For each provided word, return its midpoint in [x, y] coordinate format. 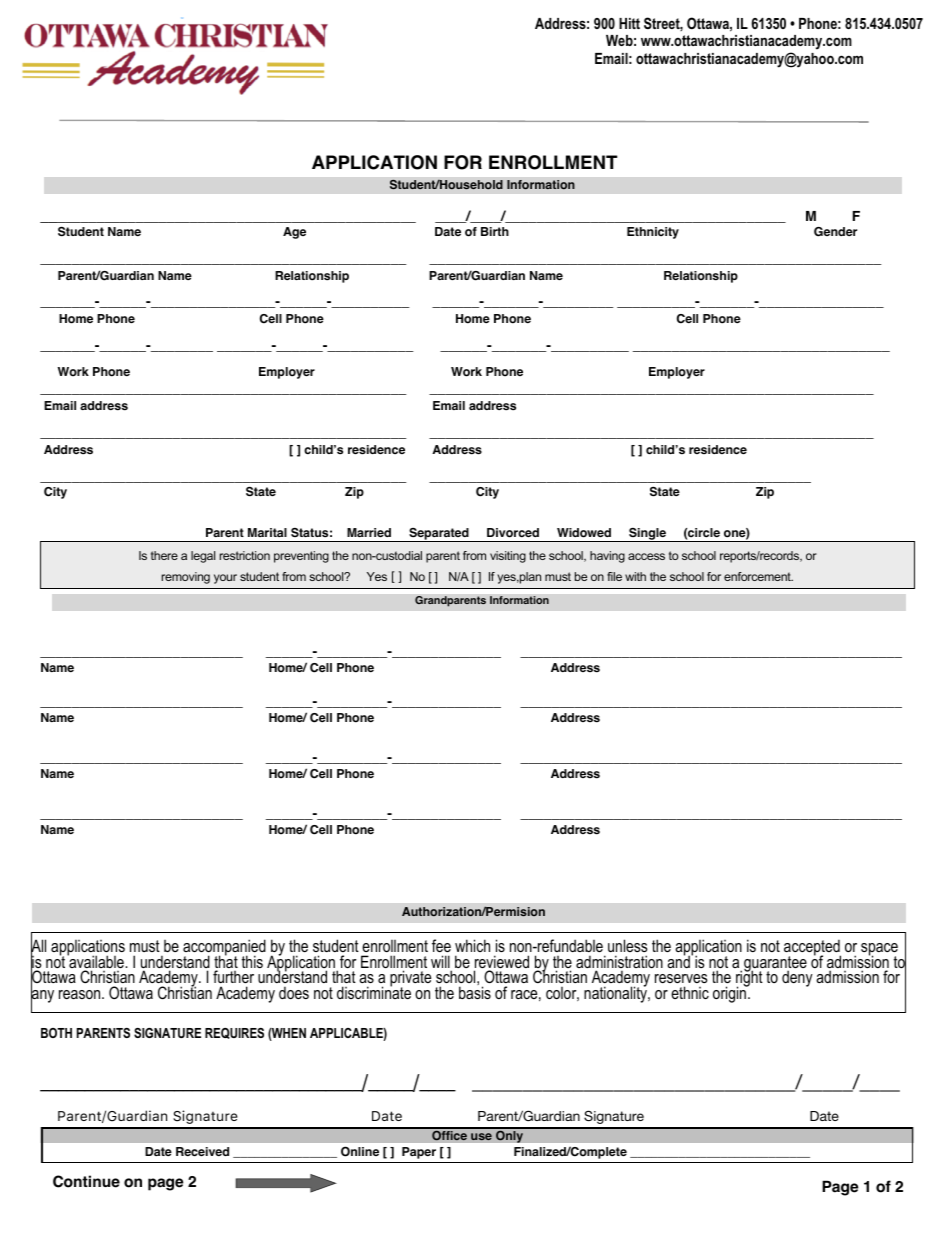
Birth [495, 231]
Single [647, 535]
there [164, 555]
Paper [419, 1153]
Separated [439, 535]
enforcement [758, 576]
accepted [812, 949]
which [472, 945]
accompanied [224, 948]
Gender [835, 232]
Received [202, 1152]
